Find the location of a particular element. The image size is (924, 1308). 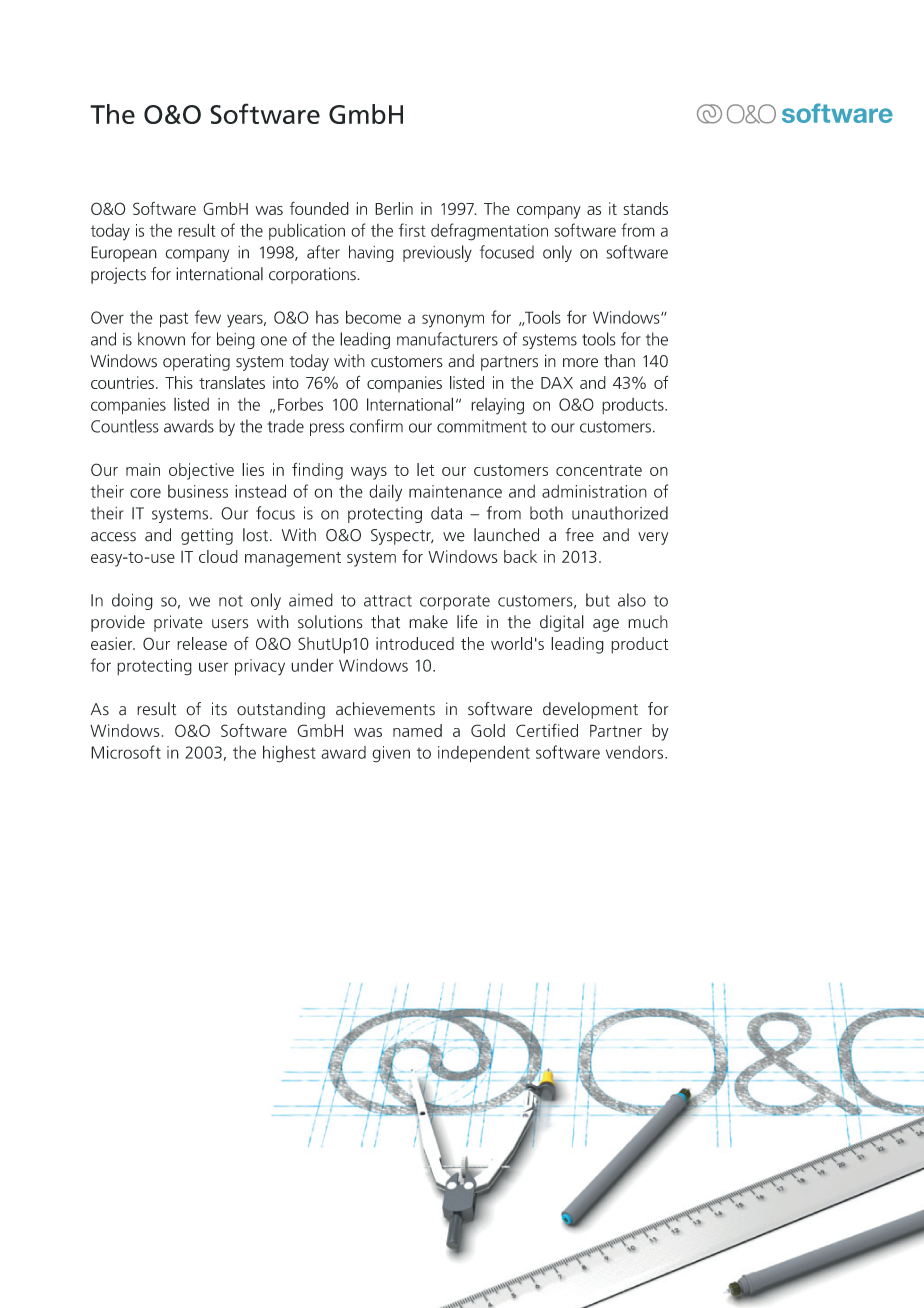

given is located at coordinates (391, 754).
